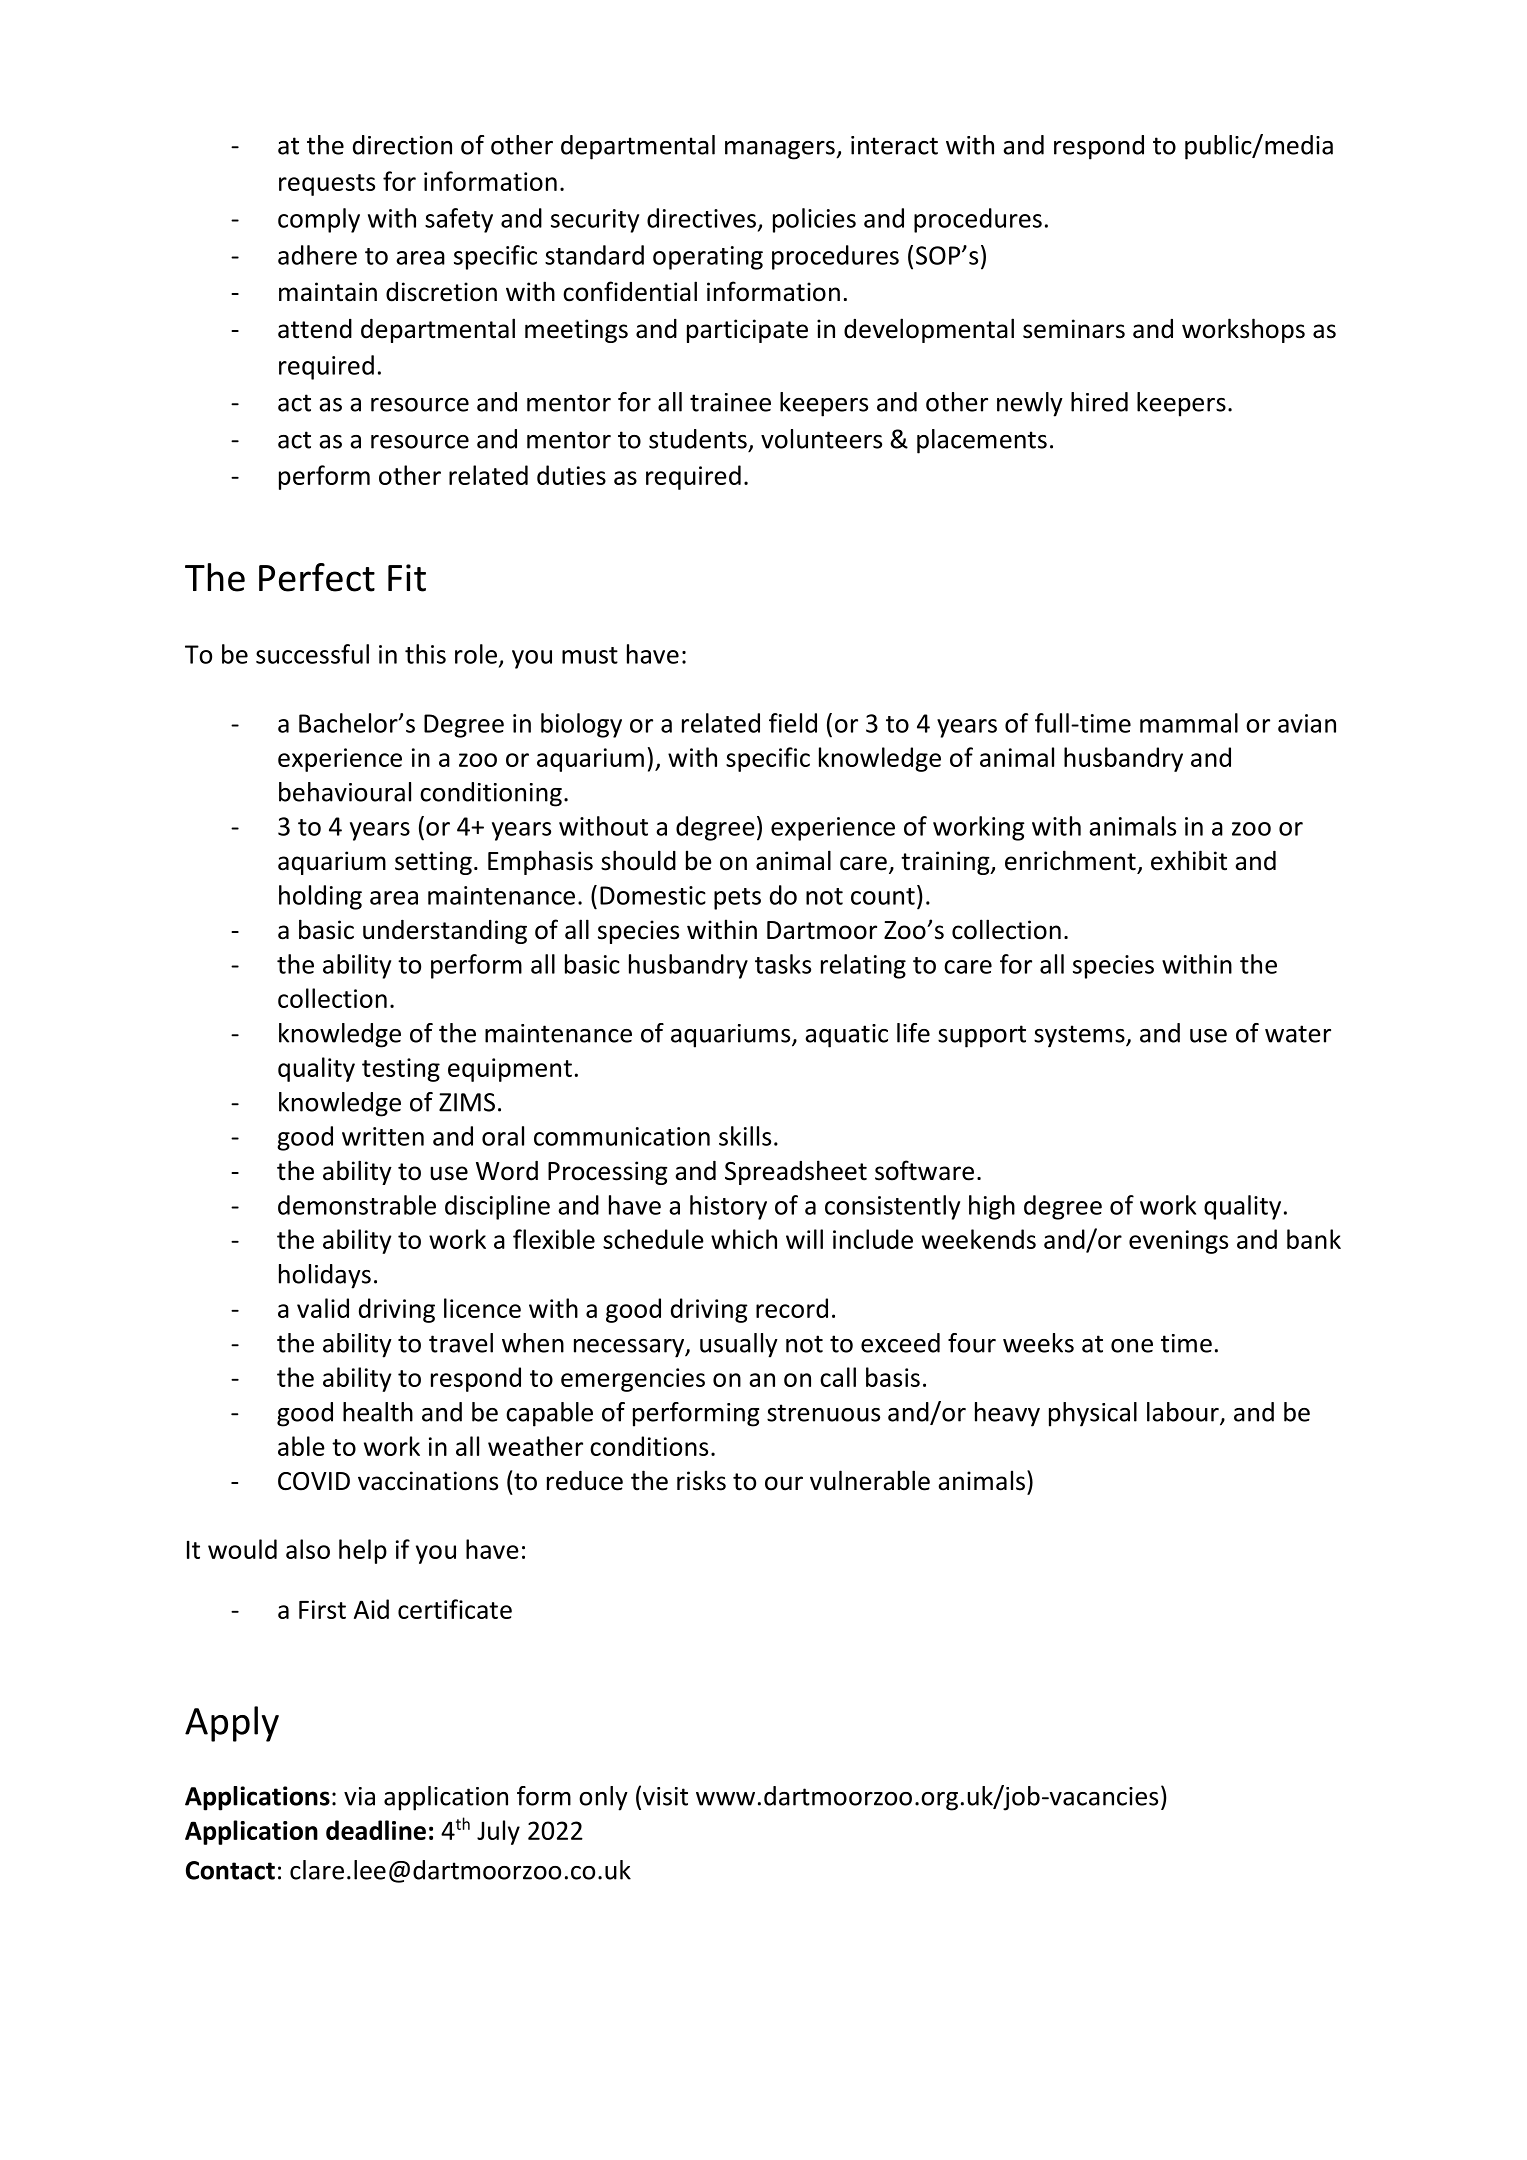 The image size is (1527, 2160). I want to click on requests, so click(327, 185).
